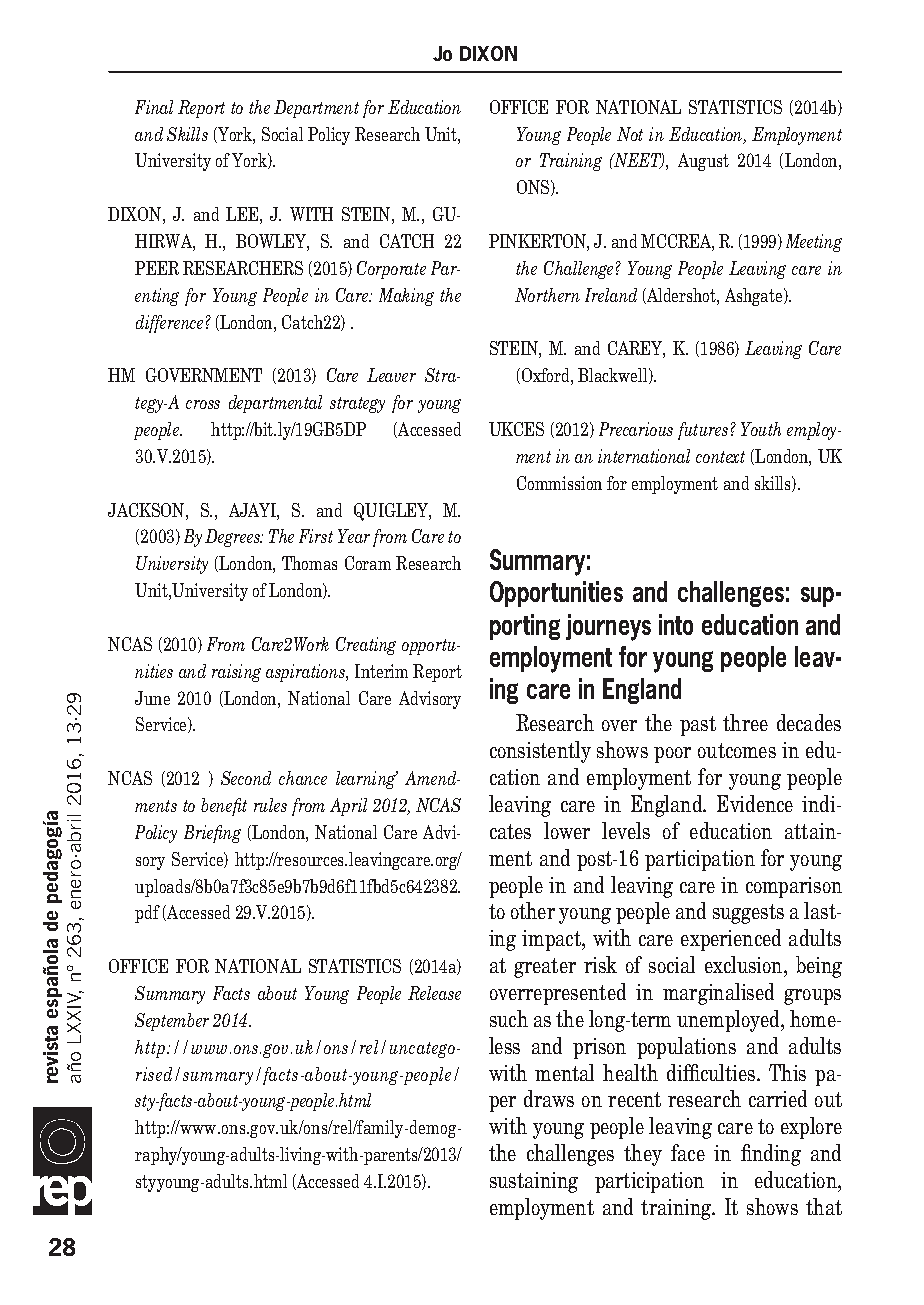 This screenshot has width=924, height=1305. I want to click on sustaining, so click(534, 1182).
